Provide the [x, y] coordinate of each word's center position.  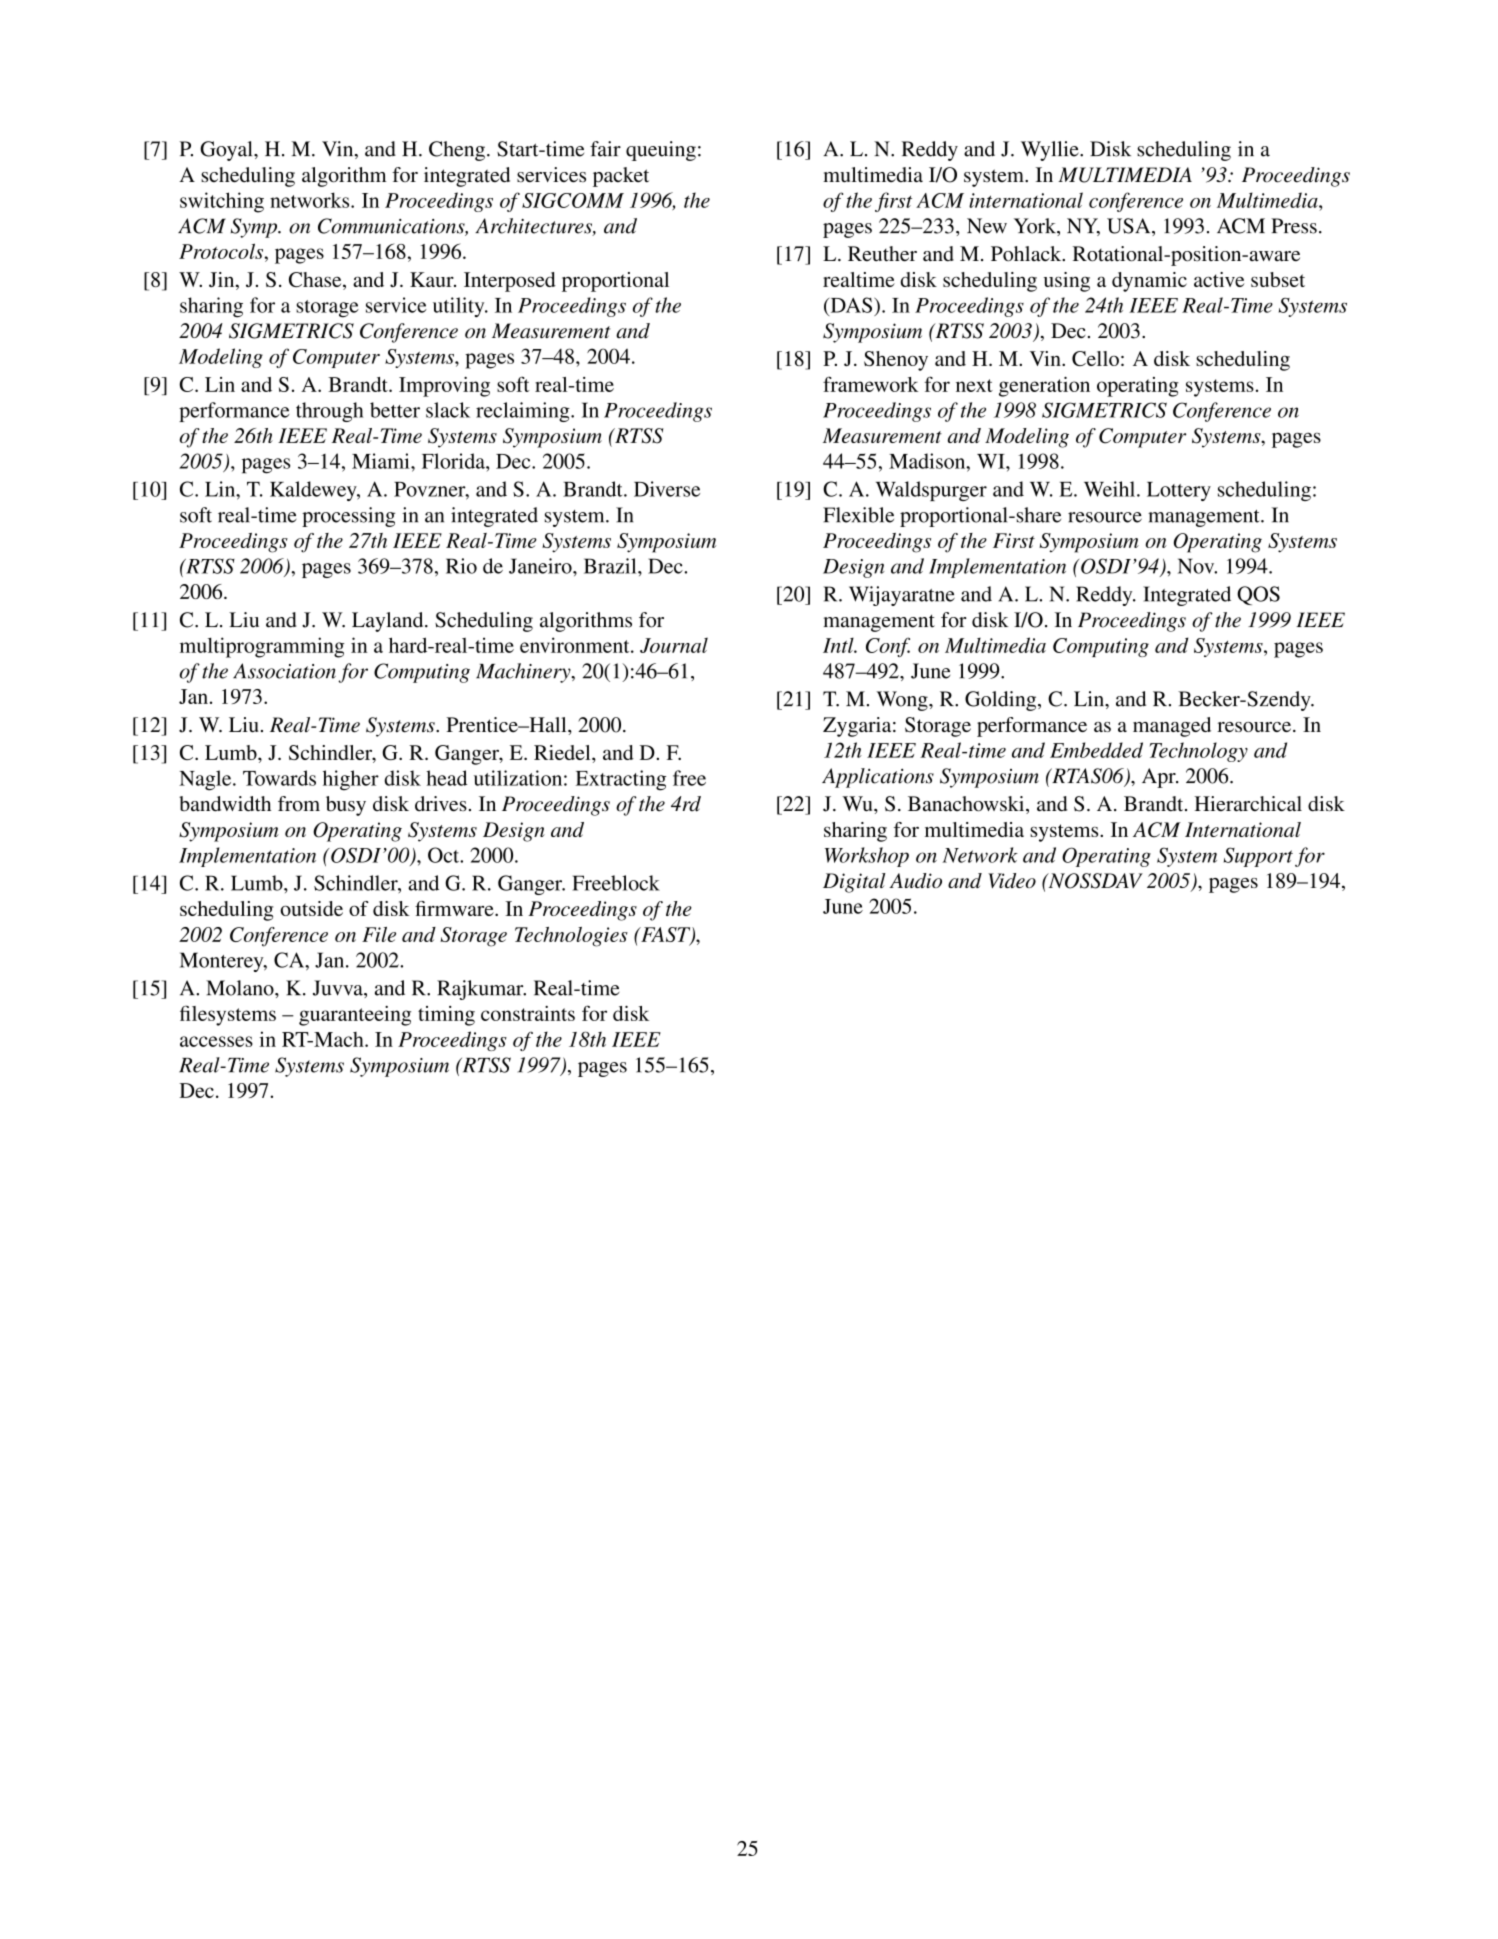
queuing [661, 151]
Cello [1095, 358]
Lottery [1179, 491]
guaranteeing [355, 1016]
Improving [444, 387]
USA [1130, 227]
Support [1258, 857]
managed [1172, 727]
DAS [851, 305]
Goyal [227, 151]
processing [348, 517]
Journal [674, 645]
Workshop [867, 857]
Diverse [667, 489]
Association [284, 671]
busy [346, 806]
